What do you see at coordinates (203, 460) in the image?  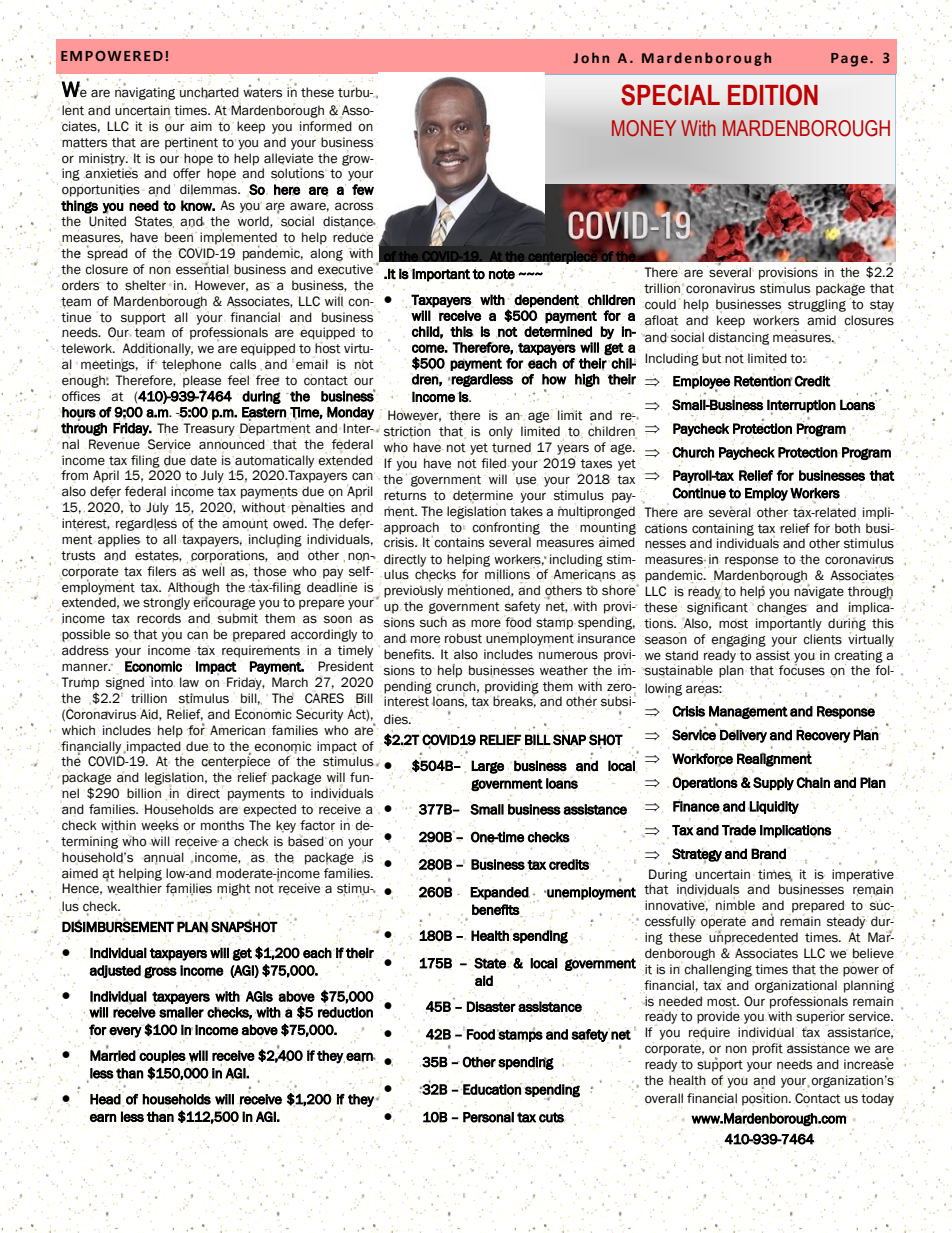 I see `date` at bounding box center [203, 460].
